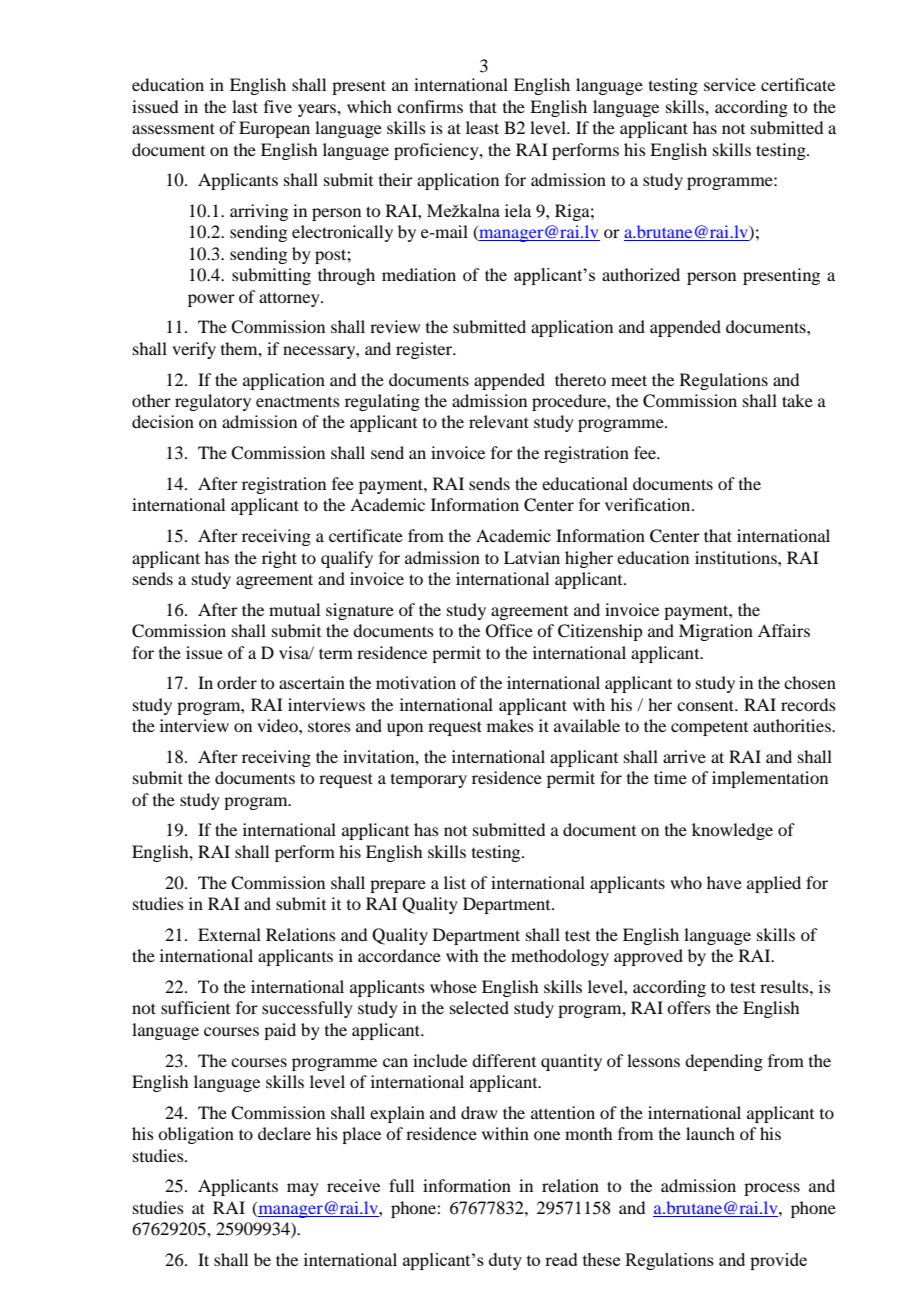 The height and width of the screenshot is (1307, 924). What do you see at coordinates (303, 1189) in the screenshot?
I see `may` at bounding box center [303, 1189].
